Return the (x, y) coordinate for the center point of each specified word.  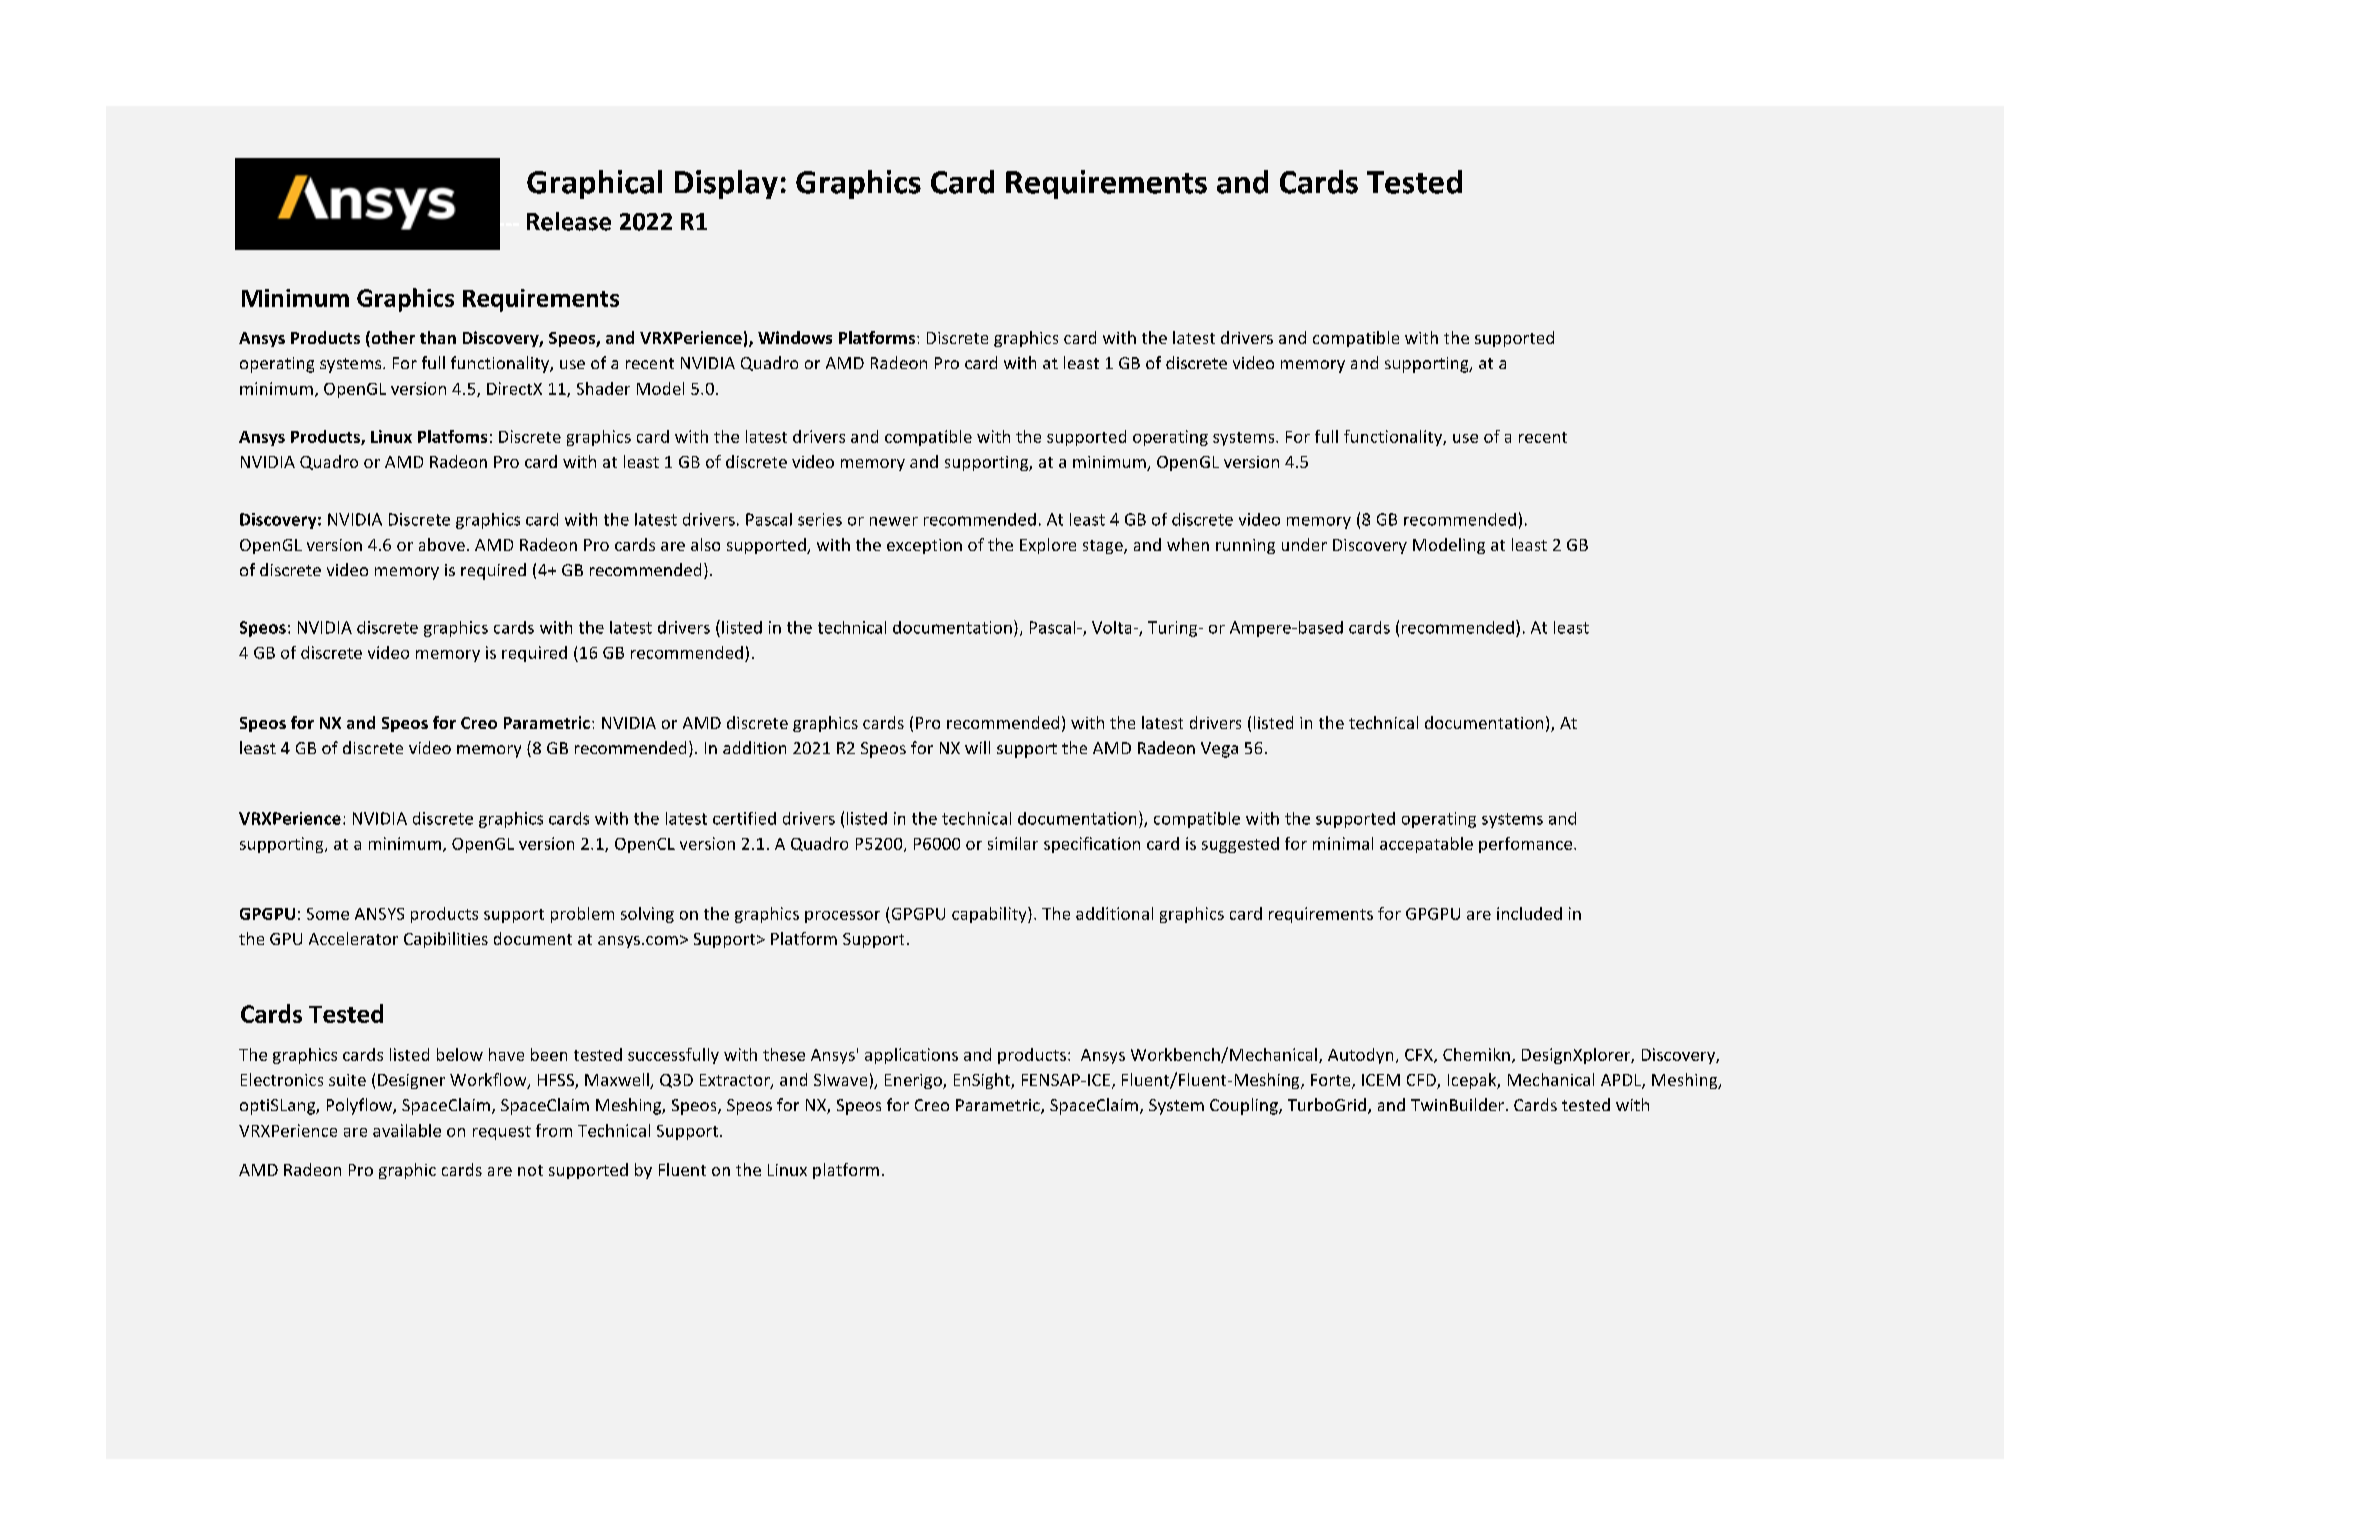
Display (726, 184)
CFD (1422, 1081)
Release (569, 221)
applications (911, 1056)
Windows (795, 337)
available (407, 1130)
